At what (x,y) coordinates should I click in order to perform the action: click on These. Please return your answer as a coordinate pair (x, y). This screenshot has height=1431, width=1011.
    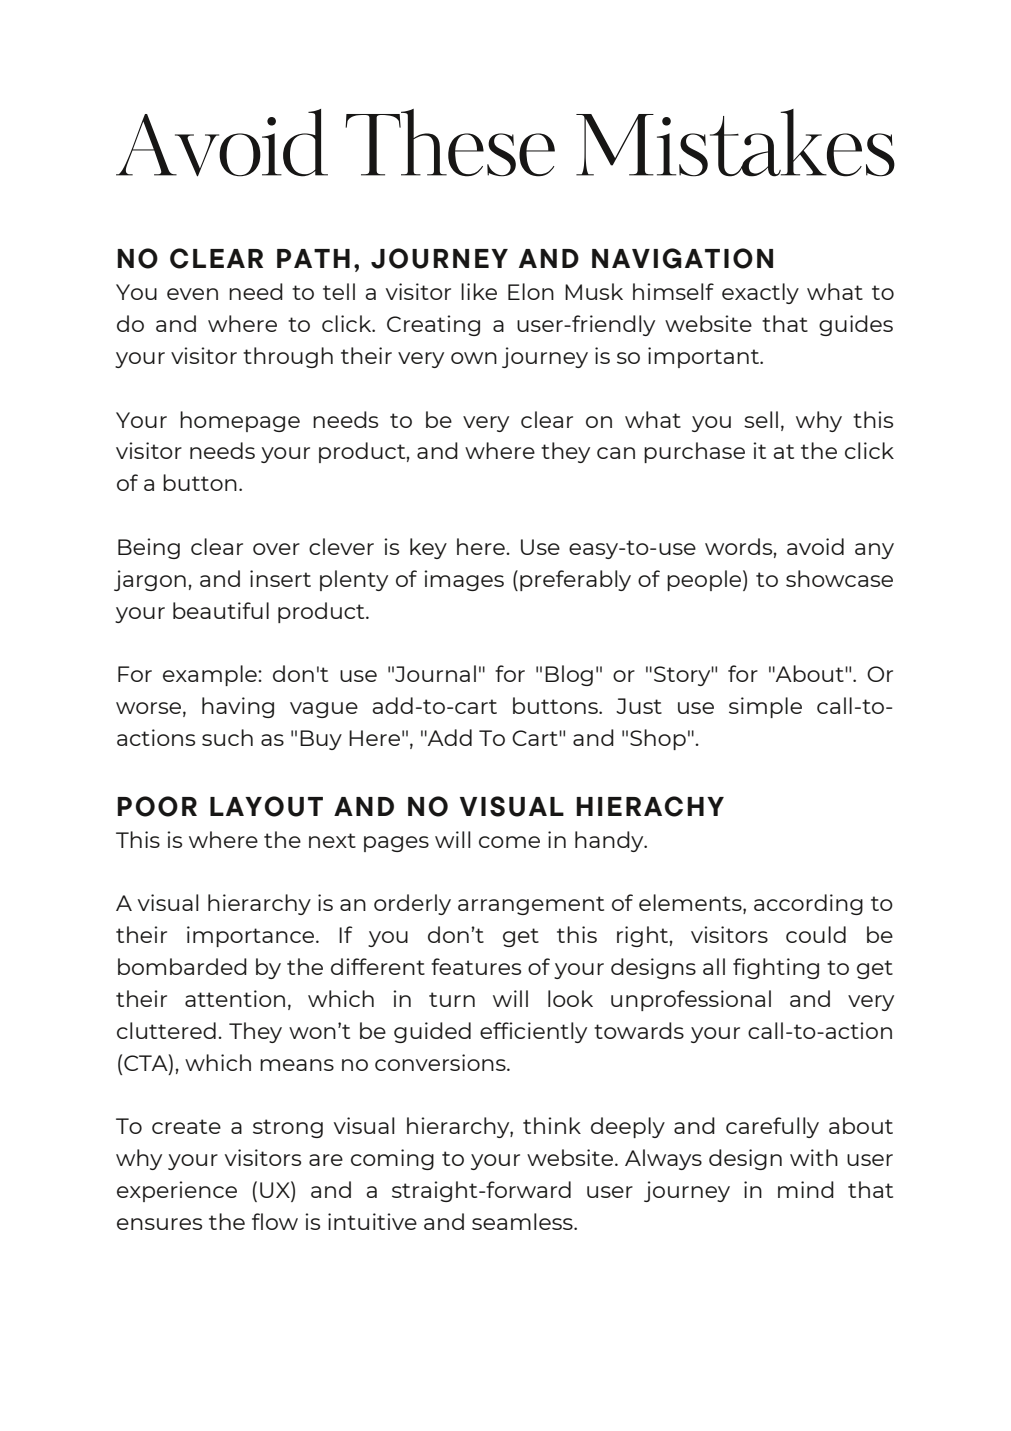
    Looking at the image, I should click on (450, 143).
